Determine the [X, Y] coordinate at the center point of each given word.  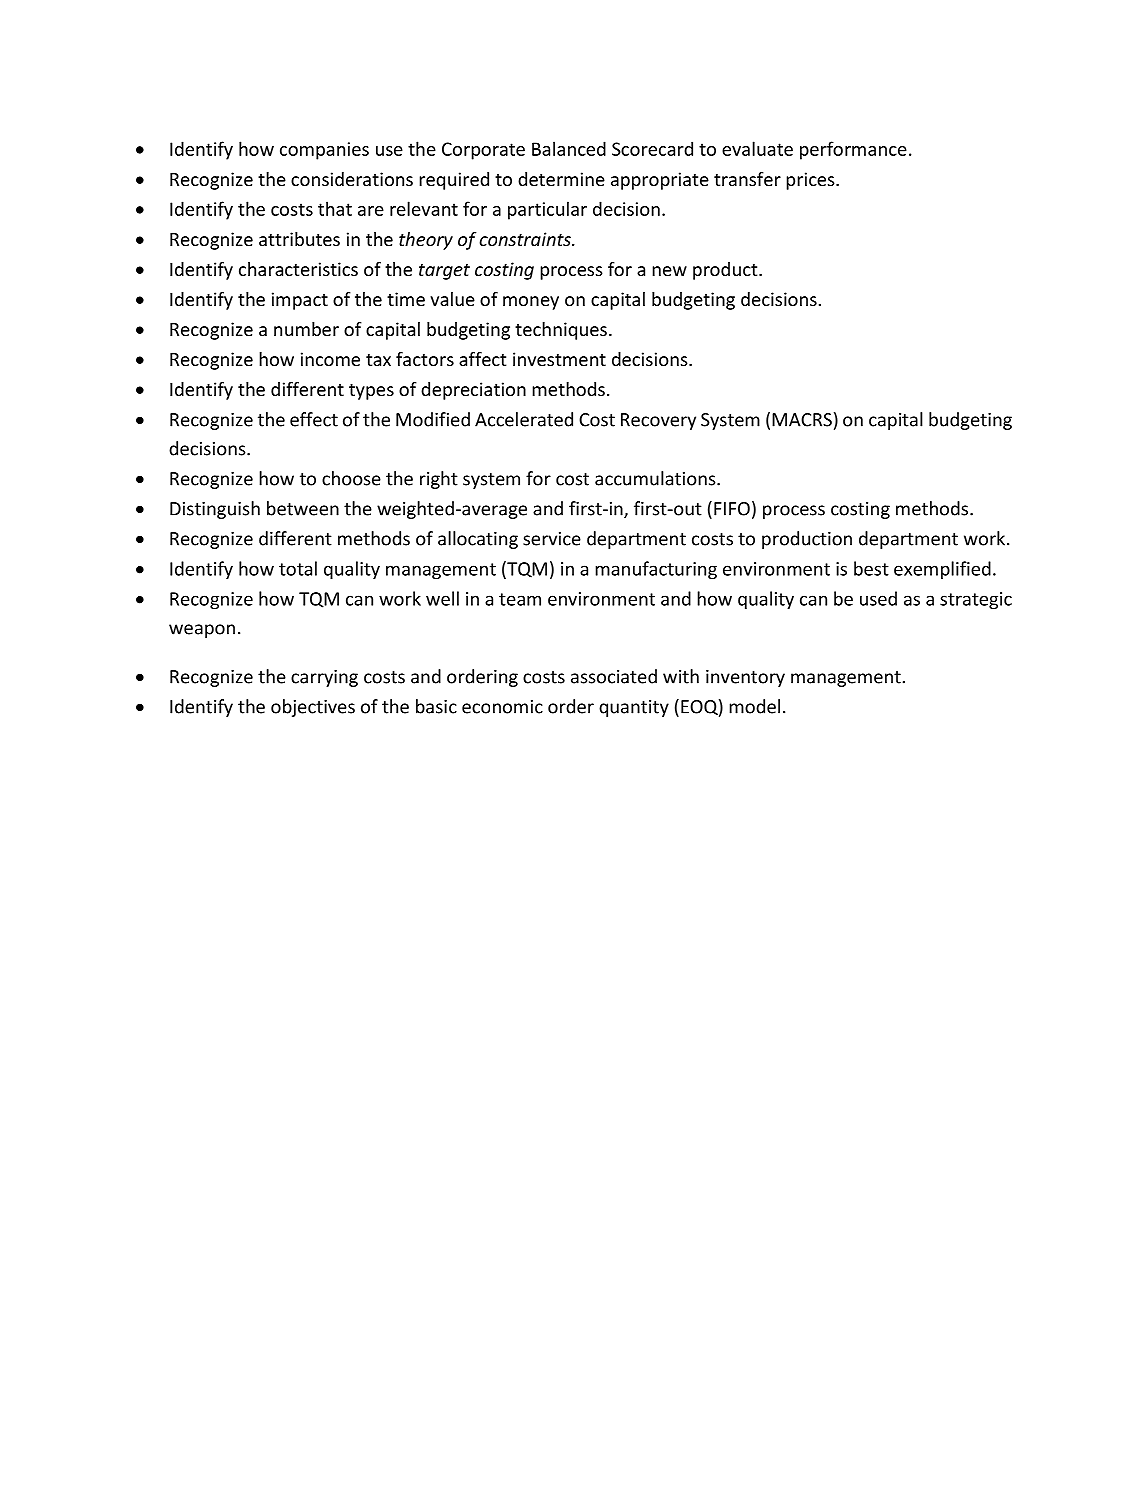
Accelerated [524, 419]
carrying [324, 678]
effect [314, 419]
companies [324, 151]
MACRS [802, 420]
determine [561, 179]
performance [853, 150]
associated [614, 676]
